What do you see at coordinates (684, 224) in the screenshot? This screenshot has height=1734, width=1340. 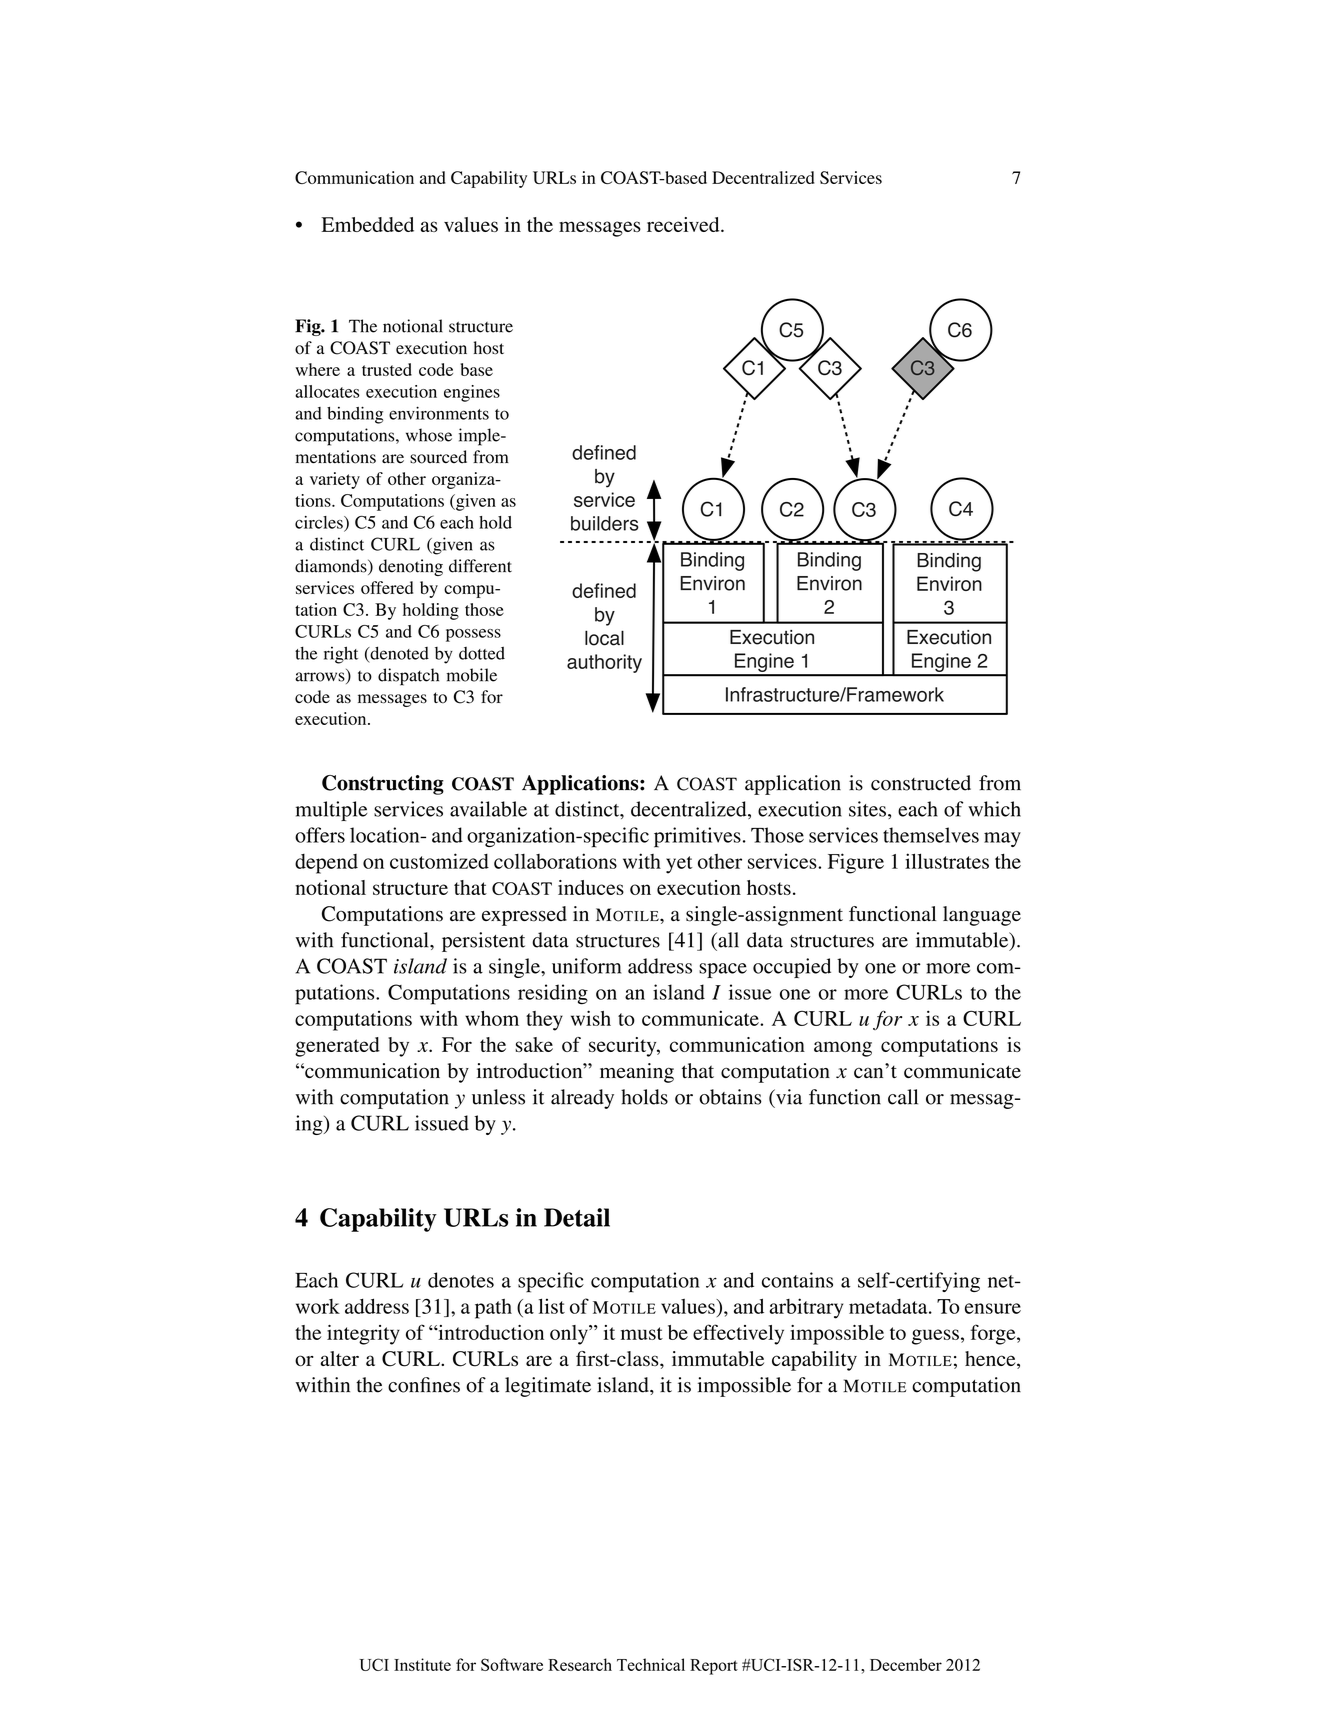 I see `received` at bounding box center [684, 224].
